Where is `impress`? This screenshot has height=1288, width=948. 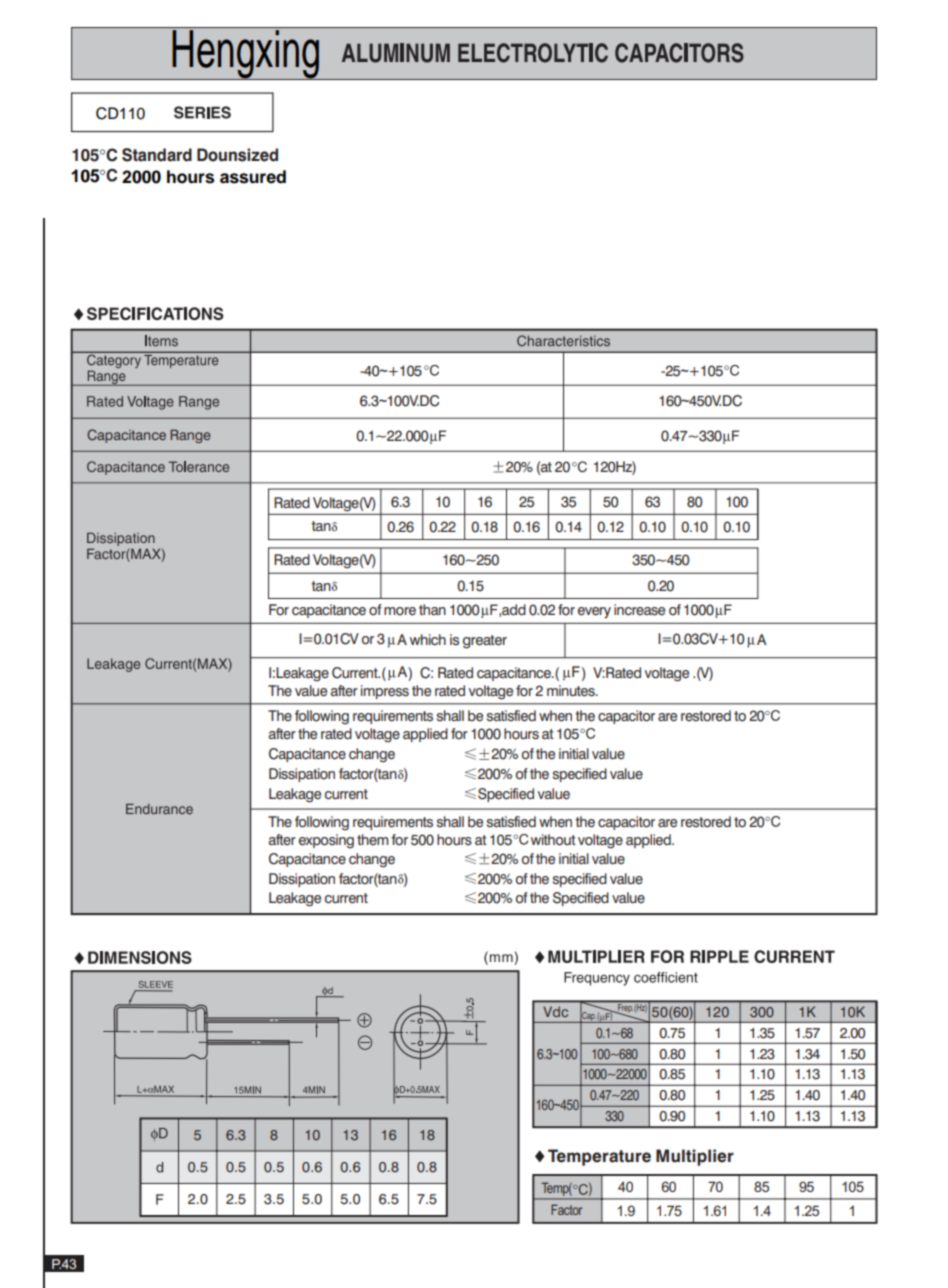 impress is located at coordinates (385, 692).
